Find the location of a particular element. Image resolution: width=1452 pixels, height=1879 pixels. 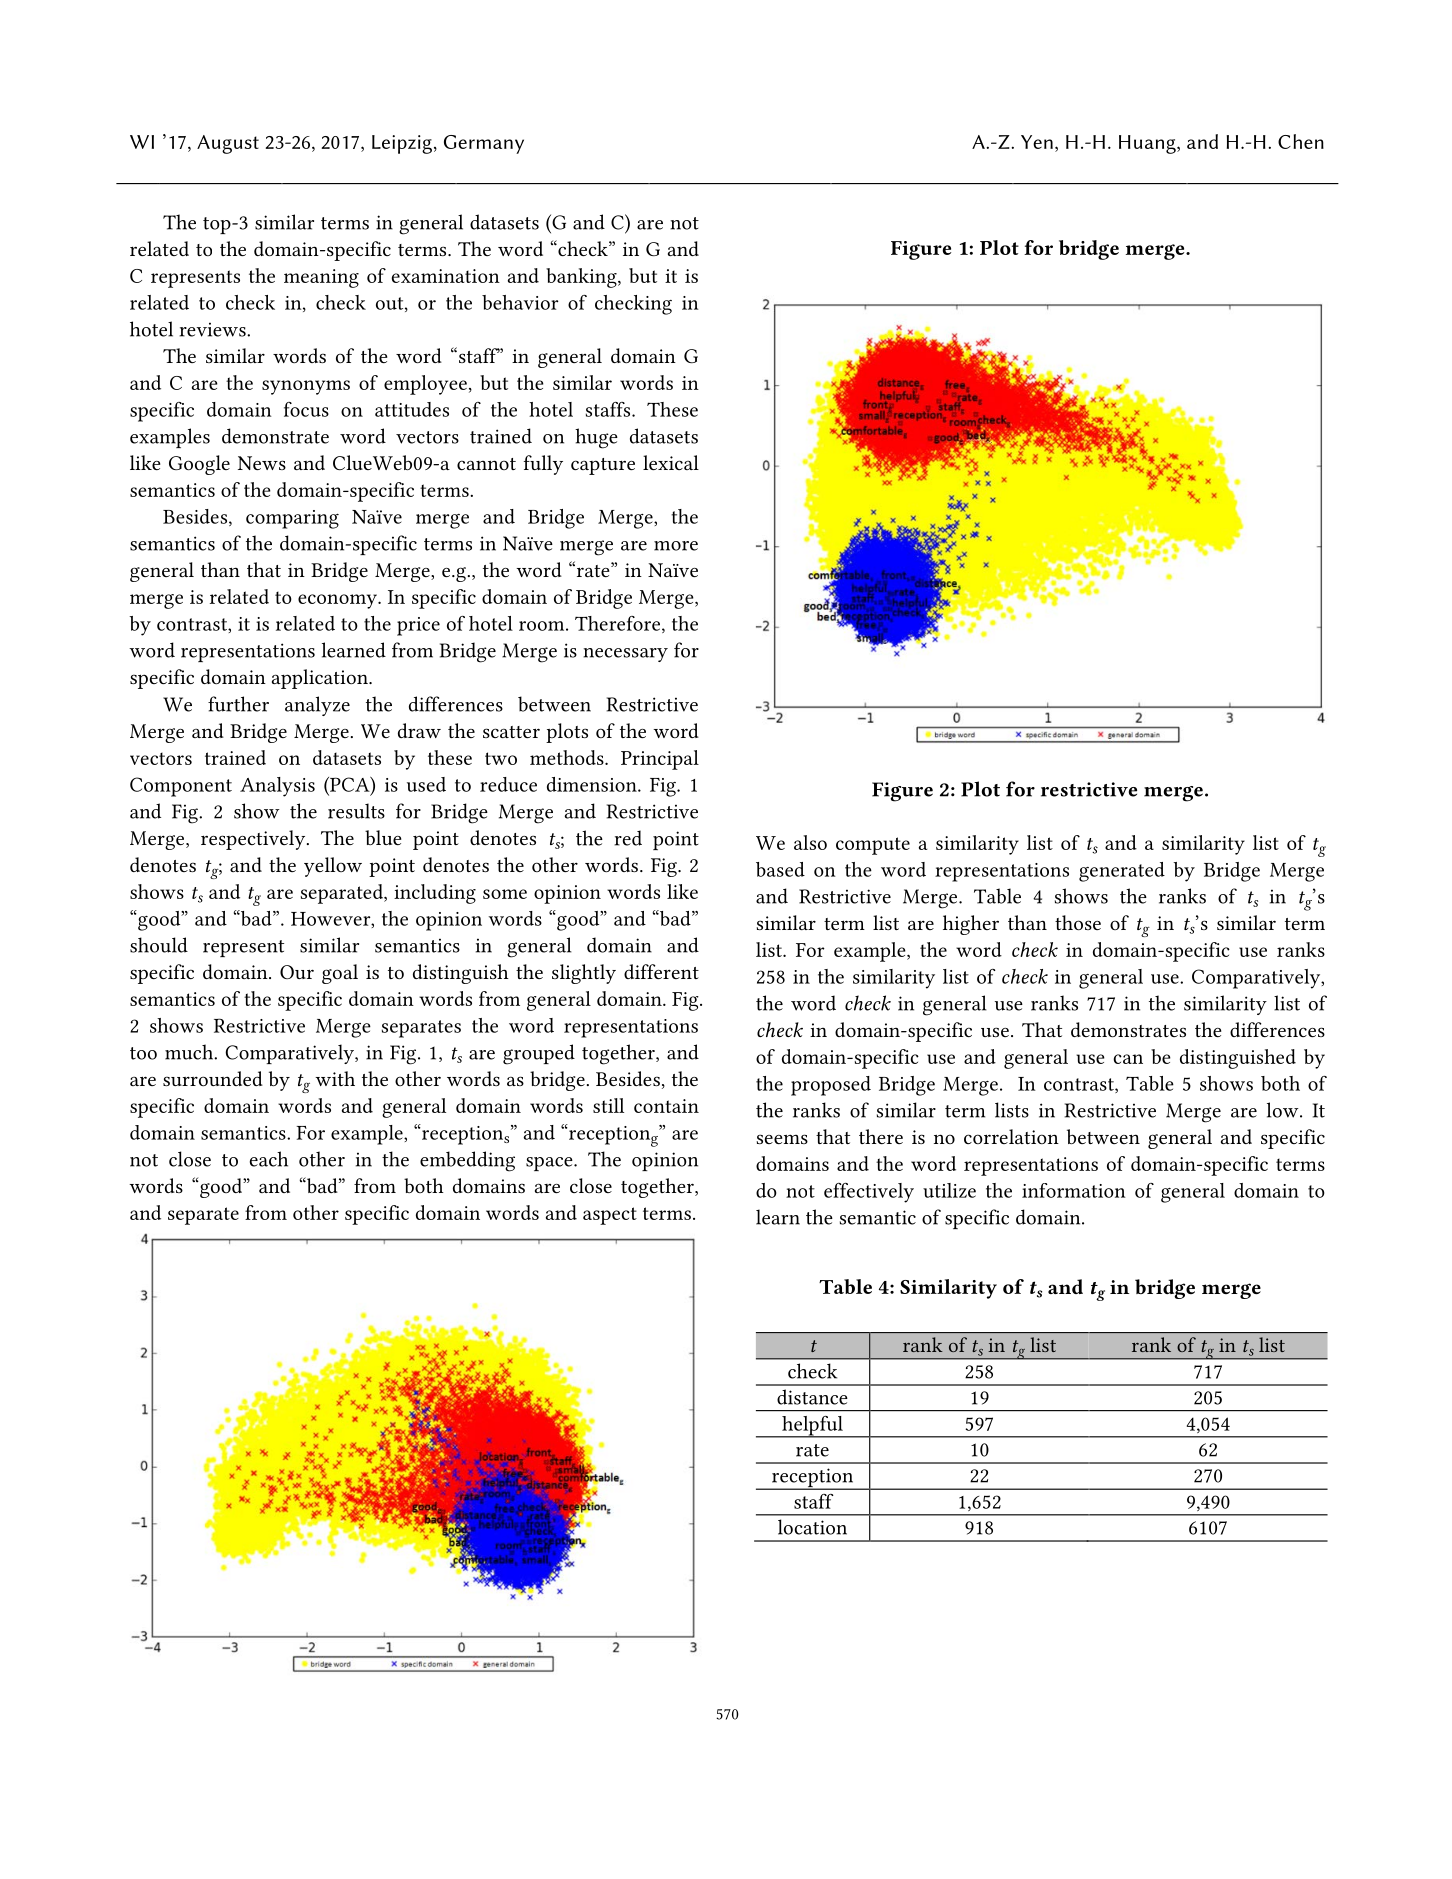

those is located at coordinates (1078, 922).
